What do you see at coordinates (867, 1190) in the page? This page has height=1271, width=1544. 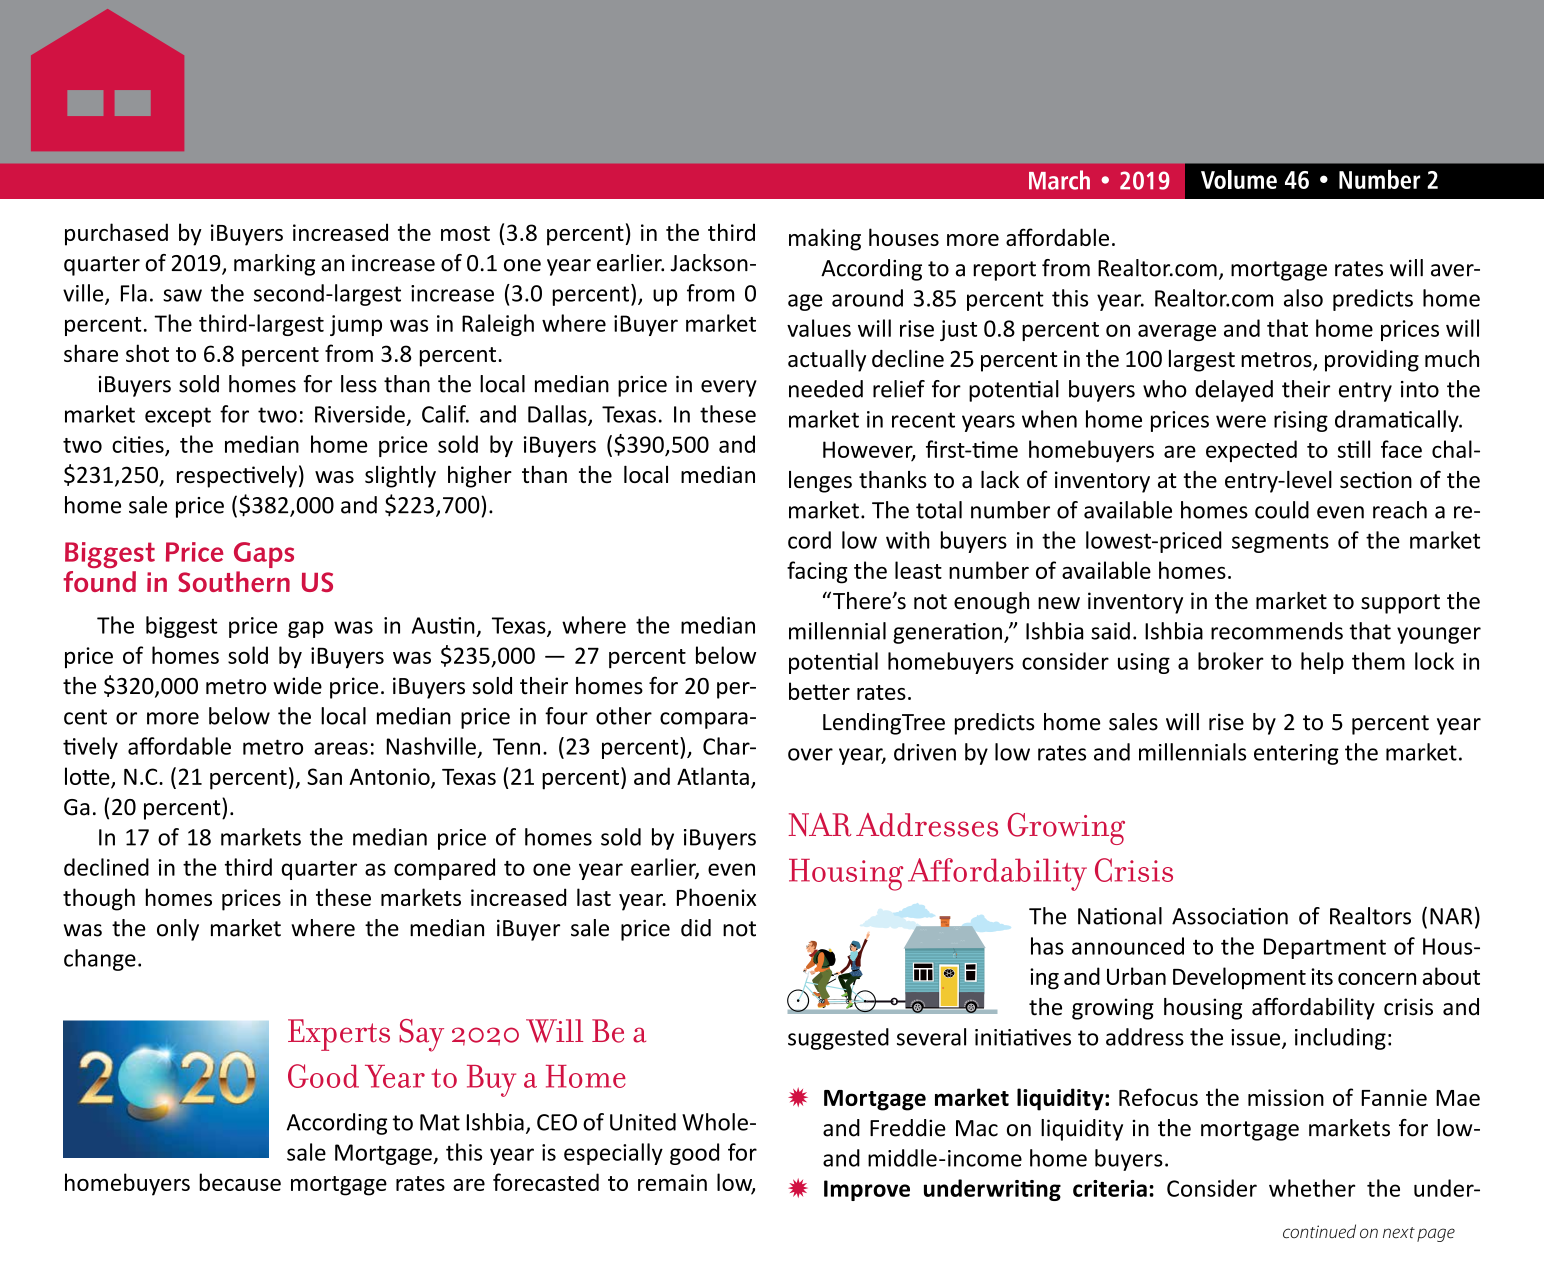 I see `Improve` at bounding box center [867, 1190].
